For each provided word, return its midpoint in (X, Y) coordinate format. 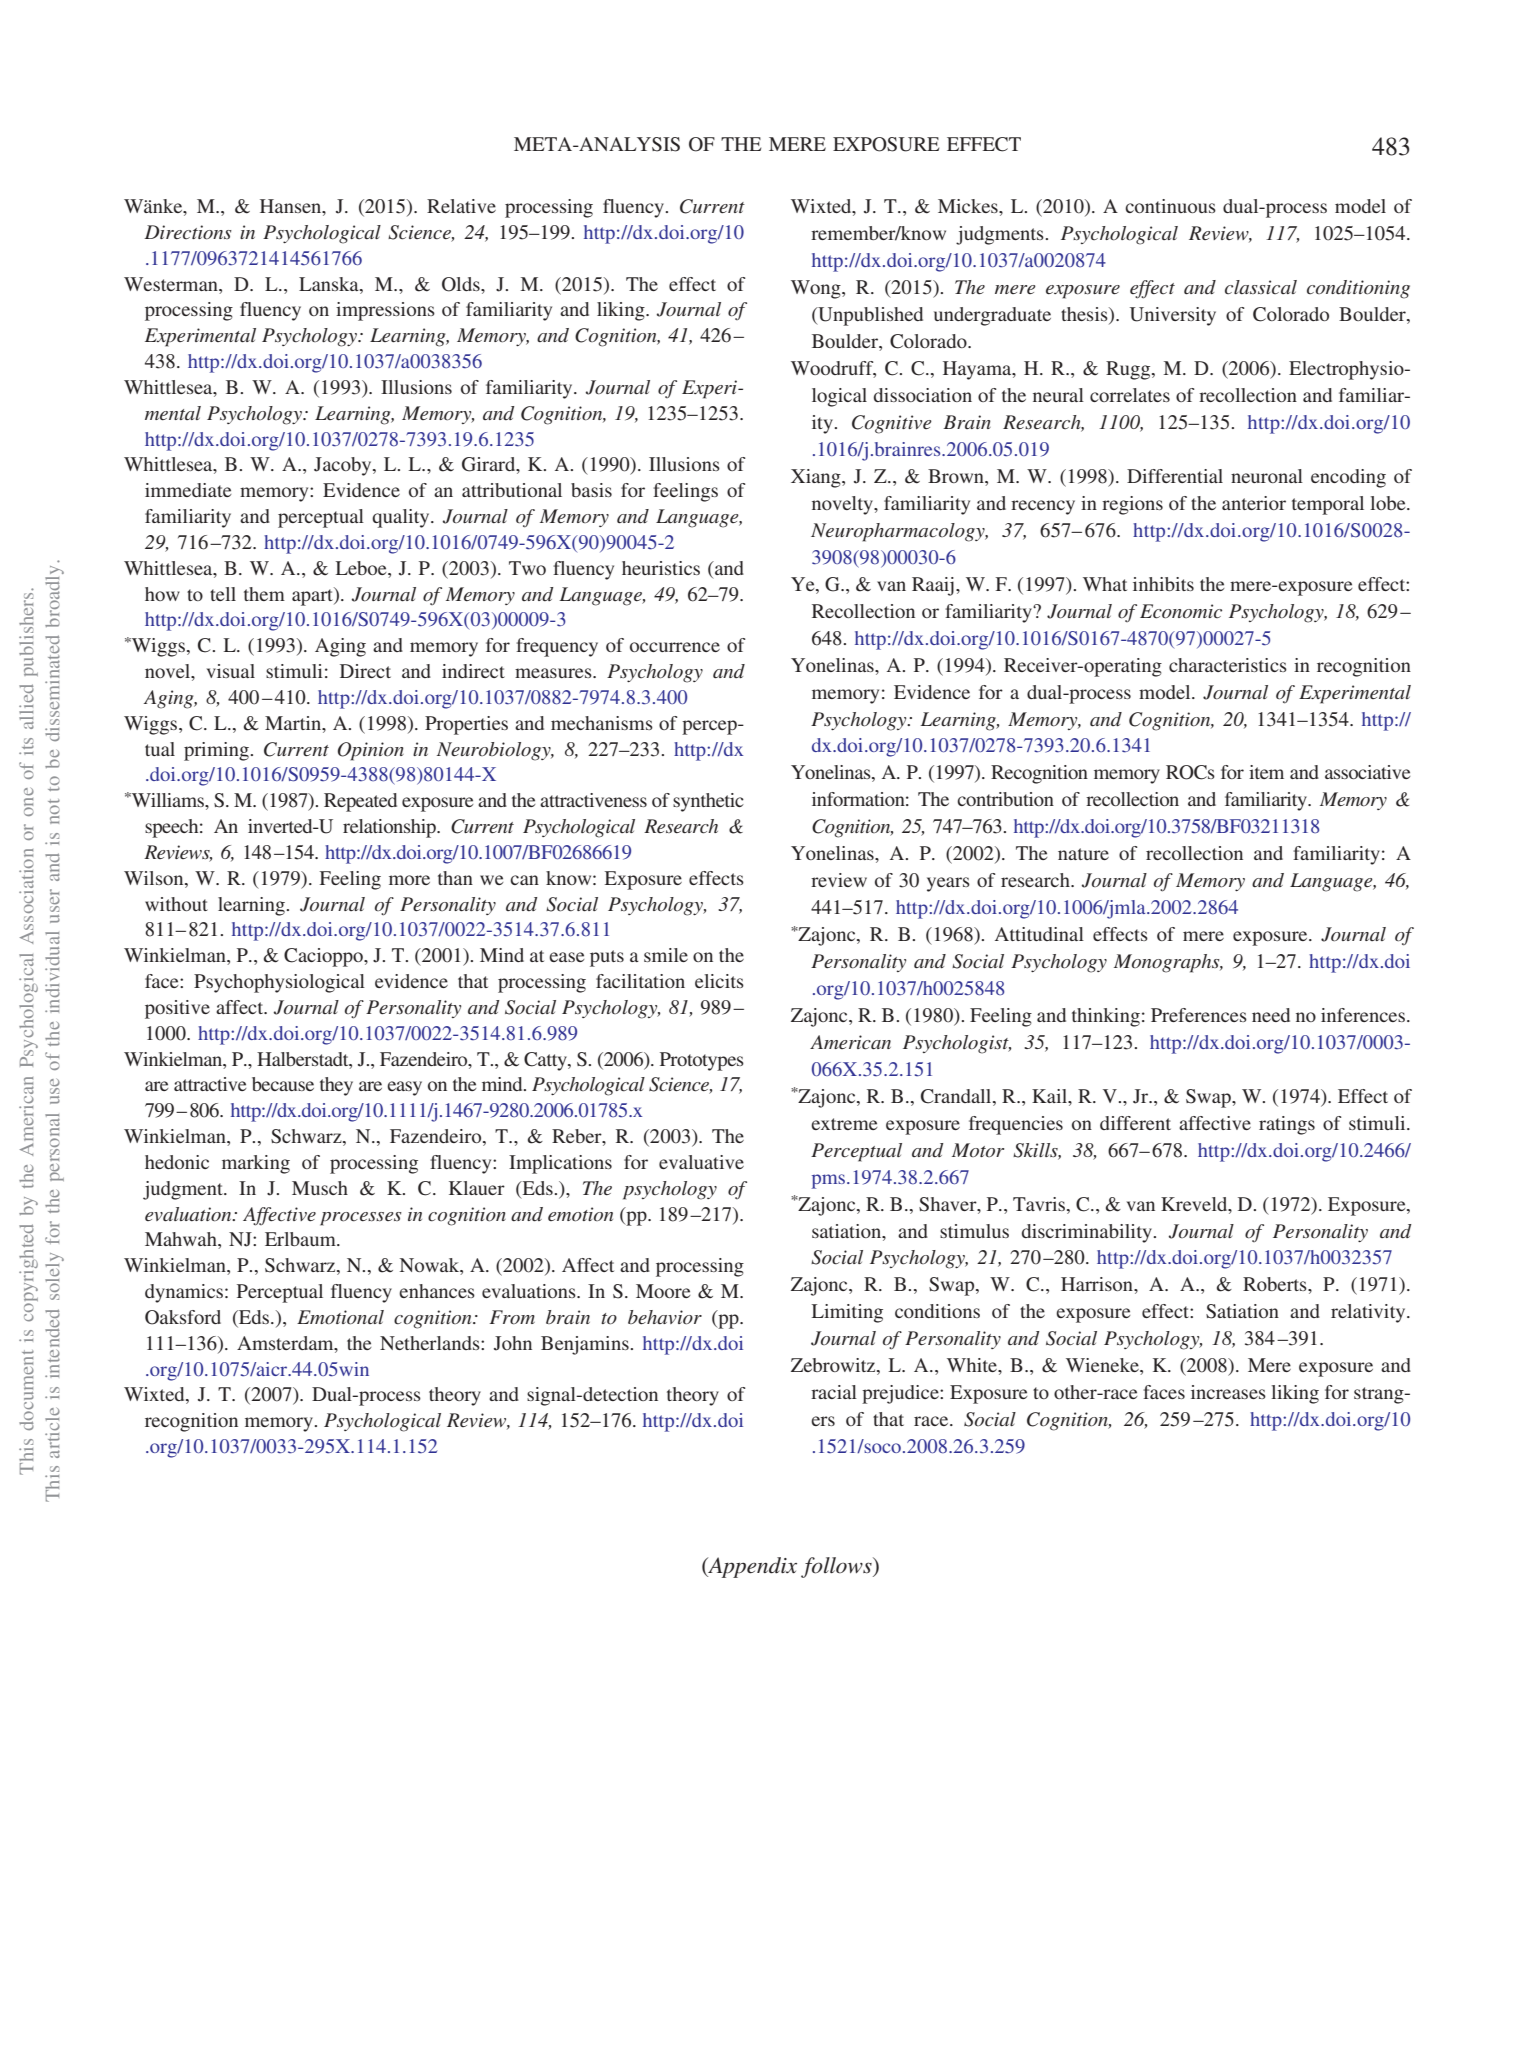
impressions (385, 311)
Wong (817, 289)
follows (837, 1567)
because (283, 1084)
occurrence (675, 647)
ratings (1287, 1125)
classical (1261, 287)
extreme (844, 1124)
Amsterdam (286, 1343)
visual (231, 671)
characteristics (1228, 665)
